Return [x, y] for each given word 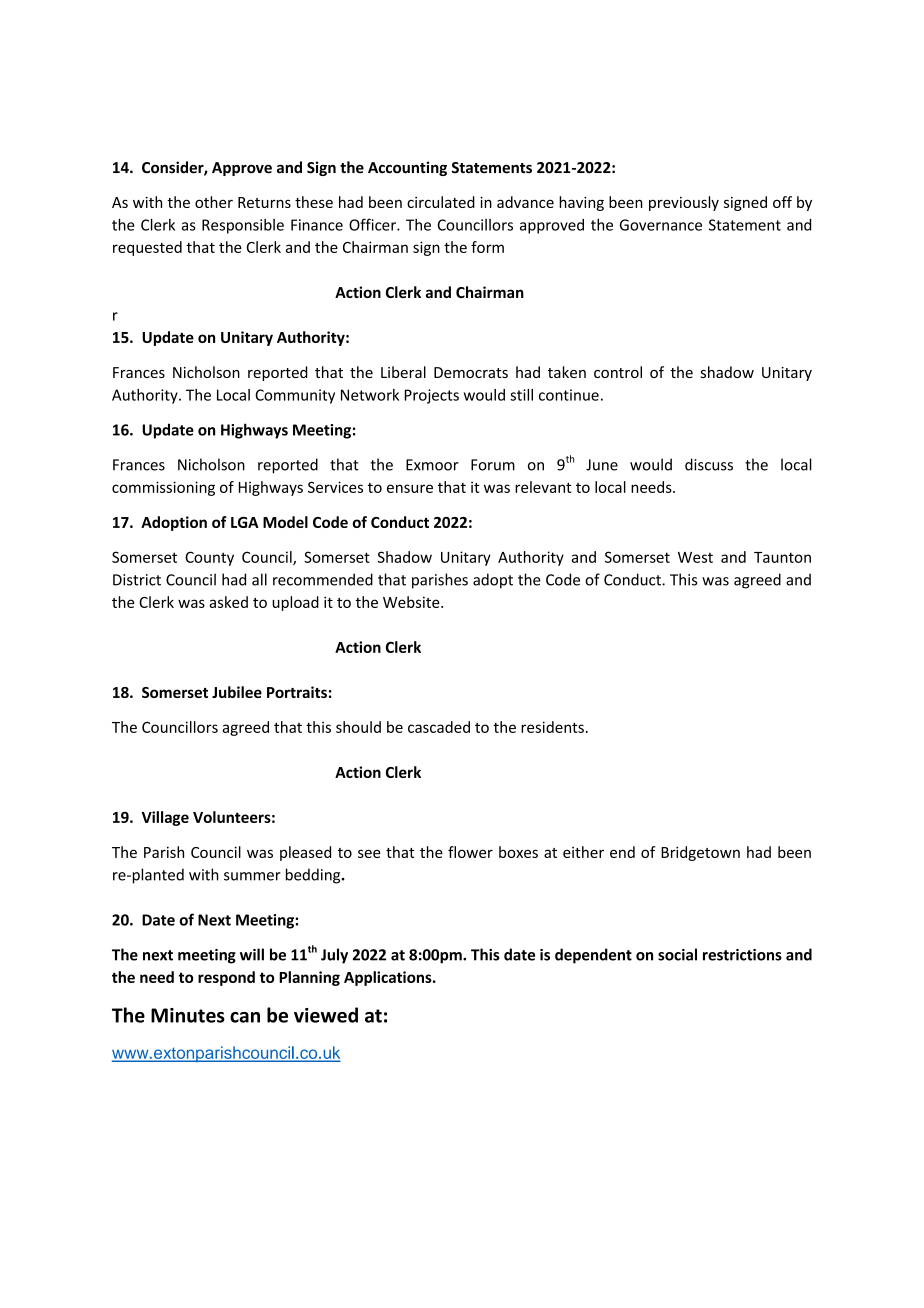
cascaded [439, 727]
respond [226, 978]
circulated [441, 202]
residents [552, 727]
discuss [709, 464]
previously [684, 203]
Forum [493, 465]
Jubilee [237, 692]
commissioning [163, 488]
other [214, 202]
